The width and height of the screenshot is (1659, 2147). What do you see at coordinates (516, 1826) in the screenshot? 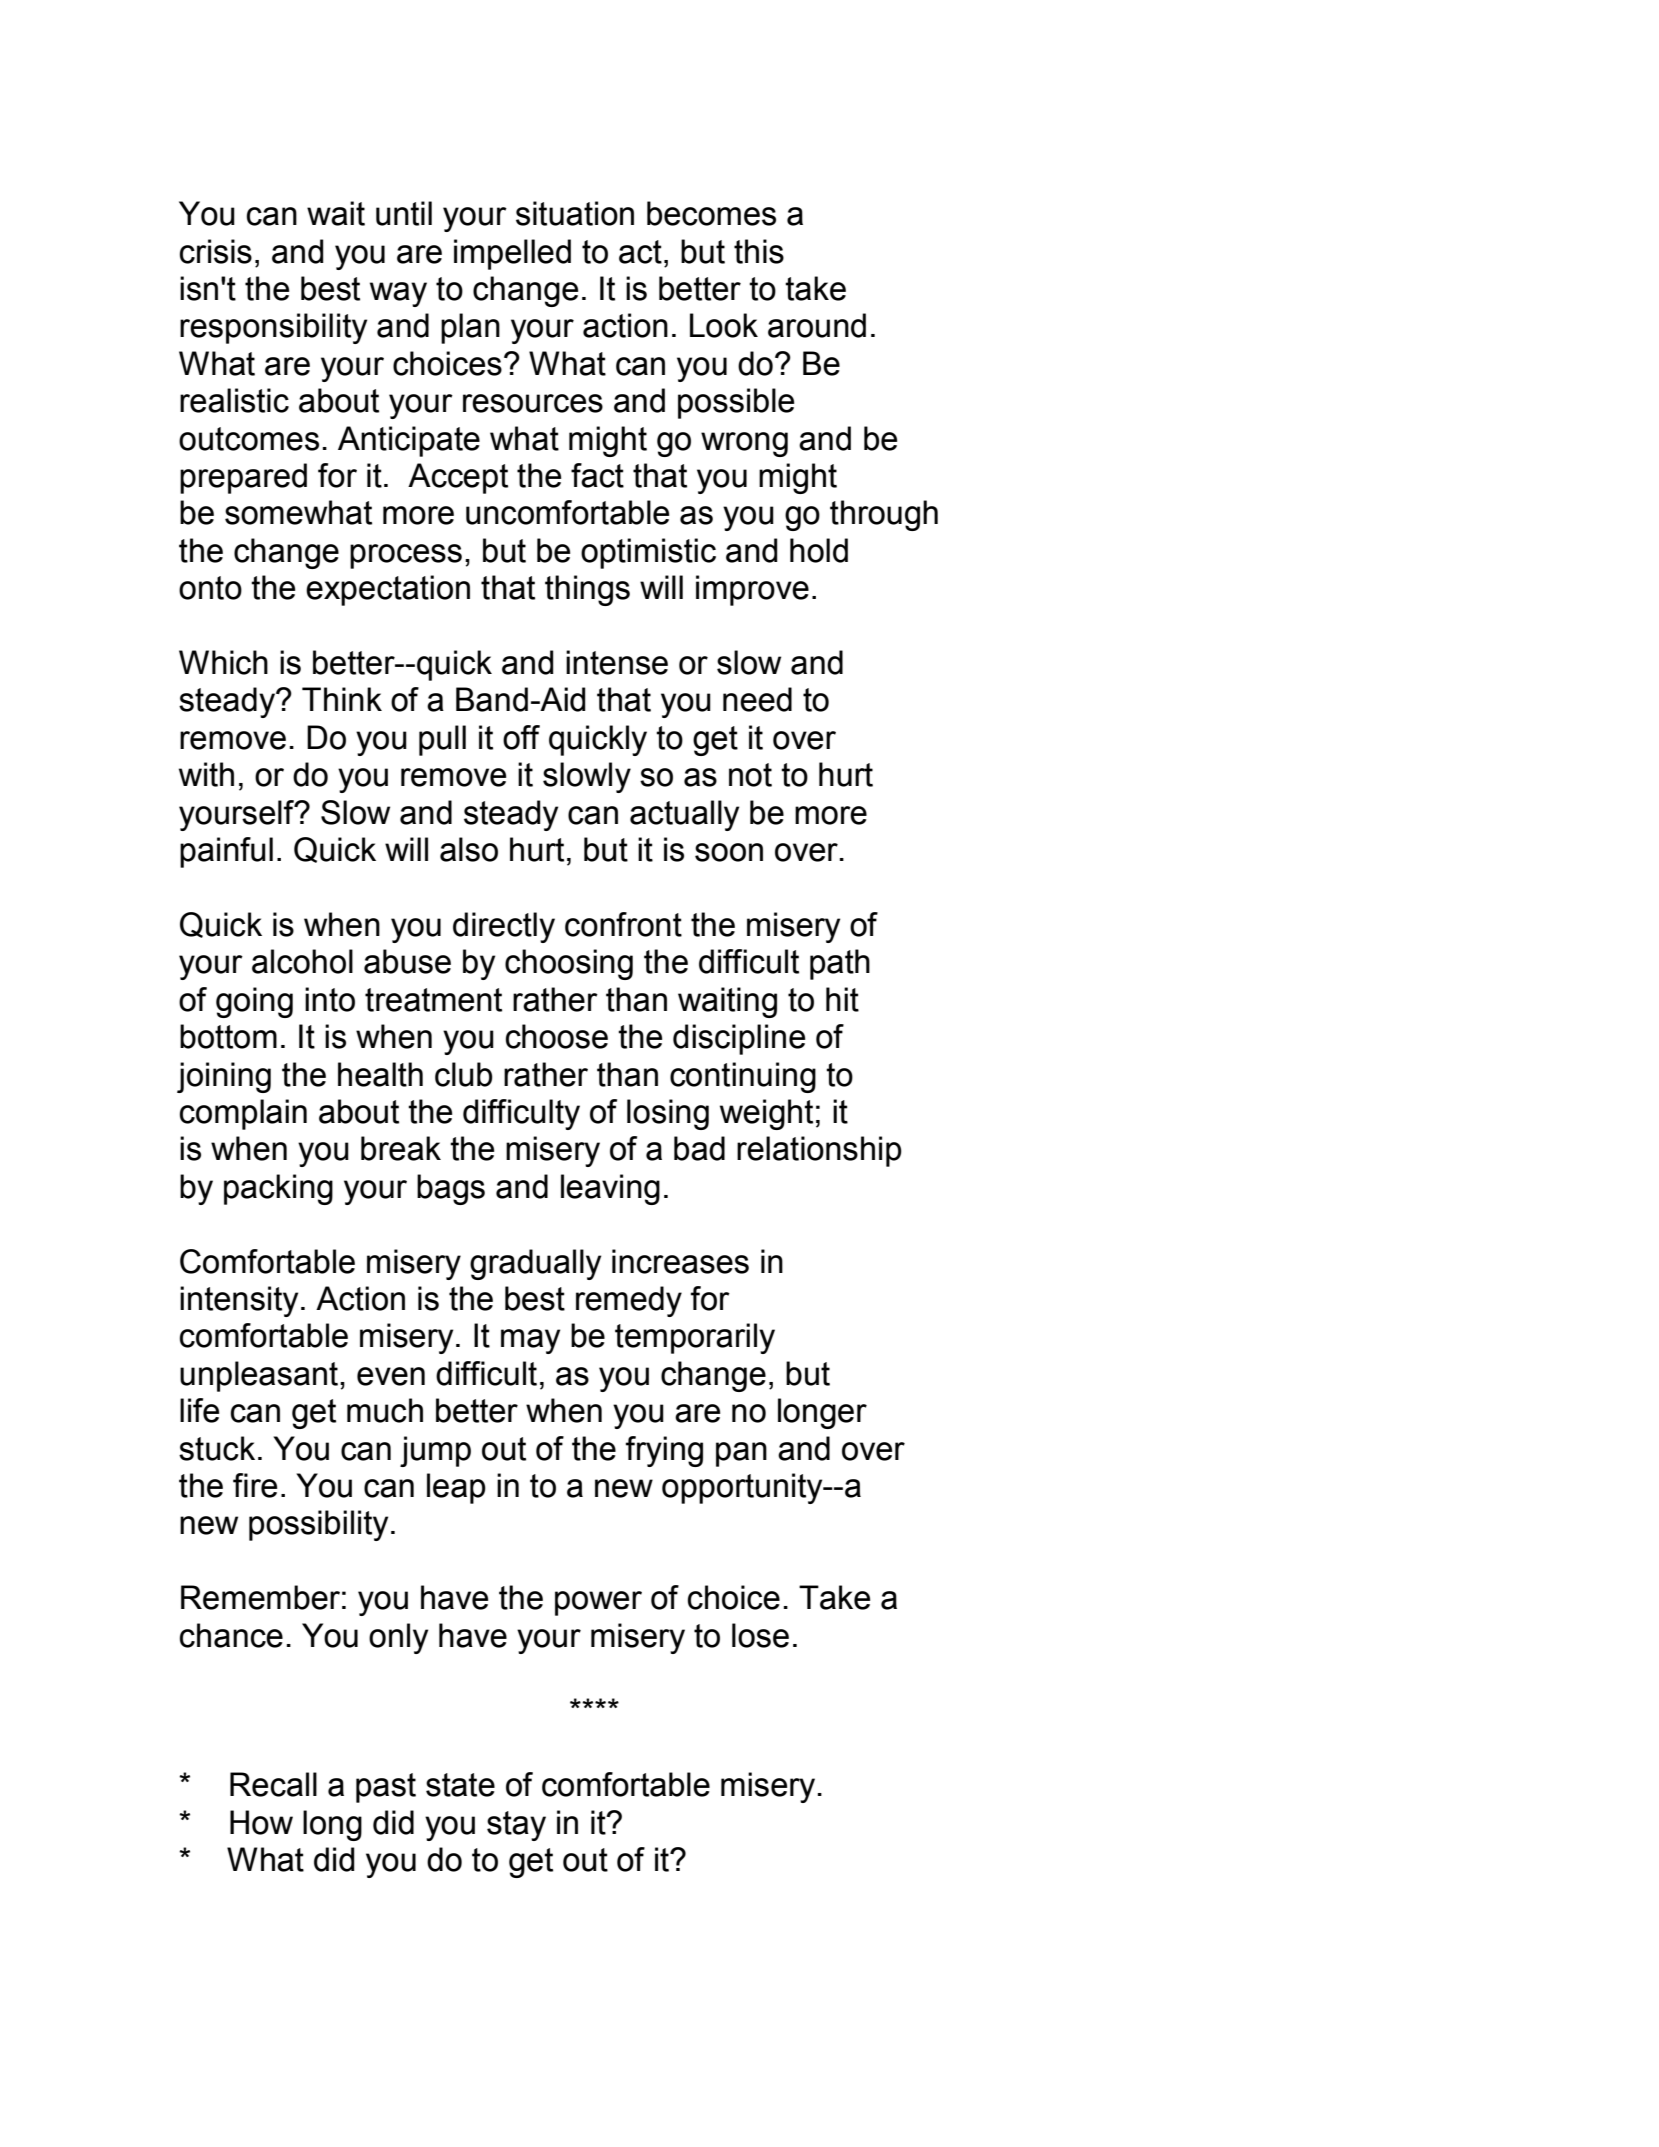
I see `stay` at bounding box center [516, 1826].
